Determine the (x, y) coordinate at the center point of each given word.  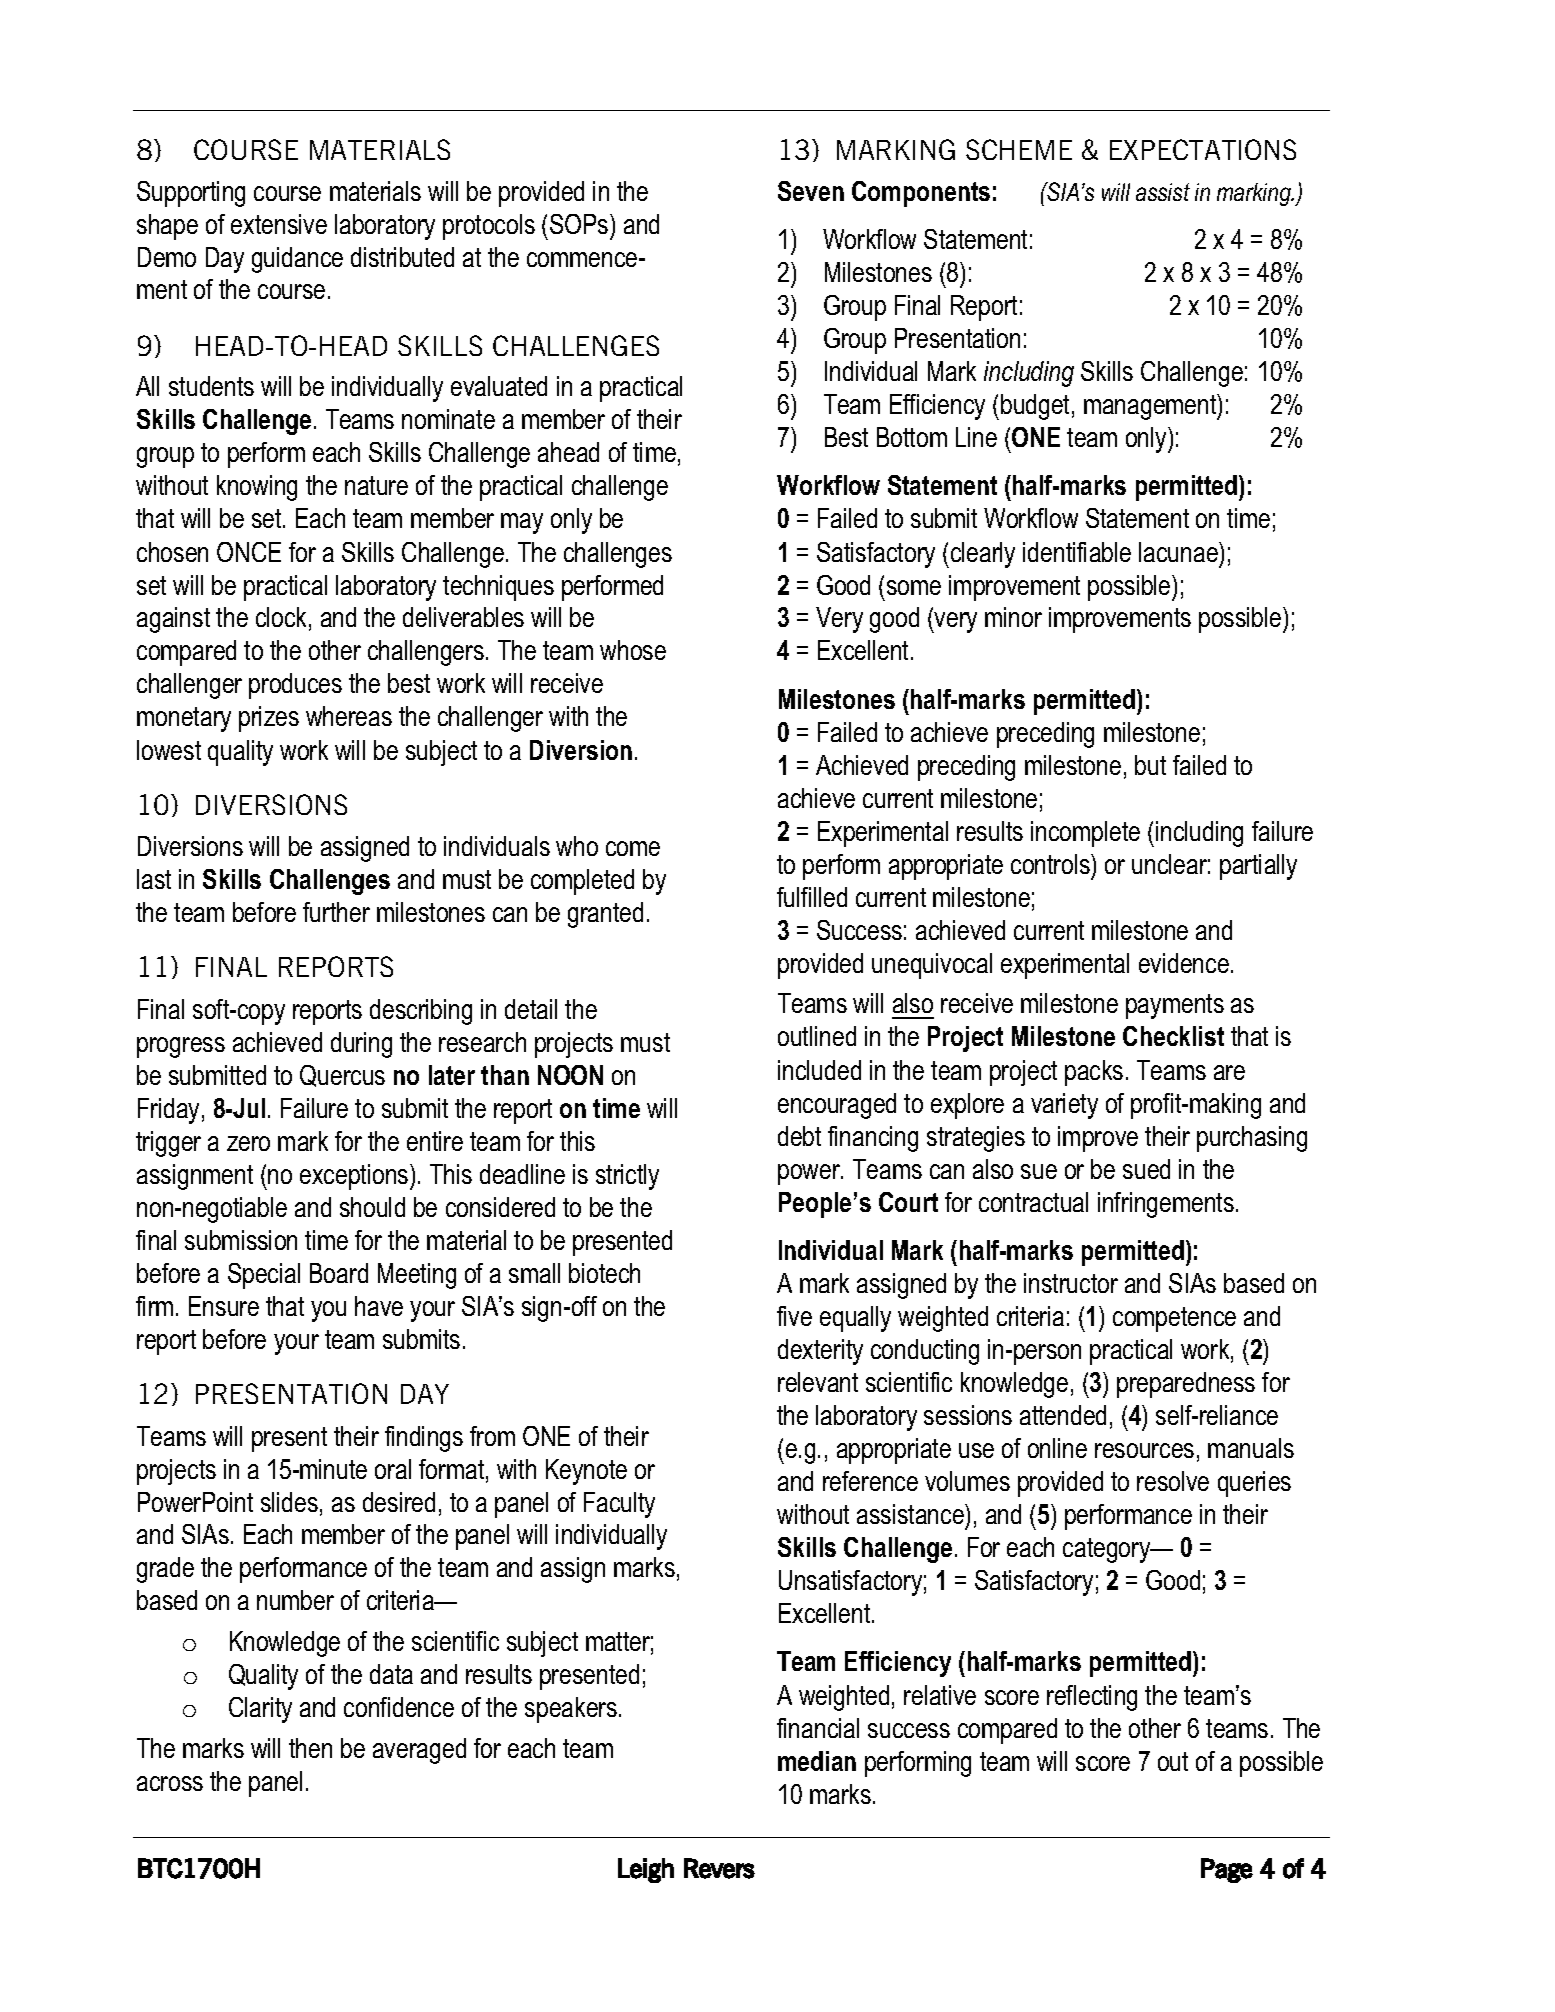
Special (264, 1276)
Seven (811, 191)
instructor (1071, 1283)
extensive (279, 224)
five (794, 1316)
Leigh (646, 1870)
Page (1227, 1870)
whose (633, 650)
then (310, 1748)
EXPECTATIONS (1203, 149)
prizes (269, 719)
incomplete (1085, 834)
